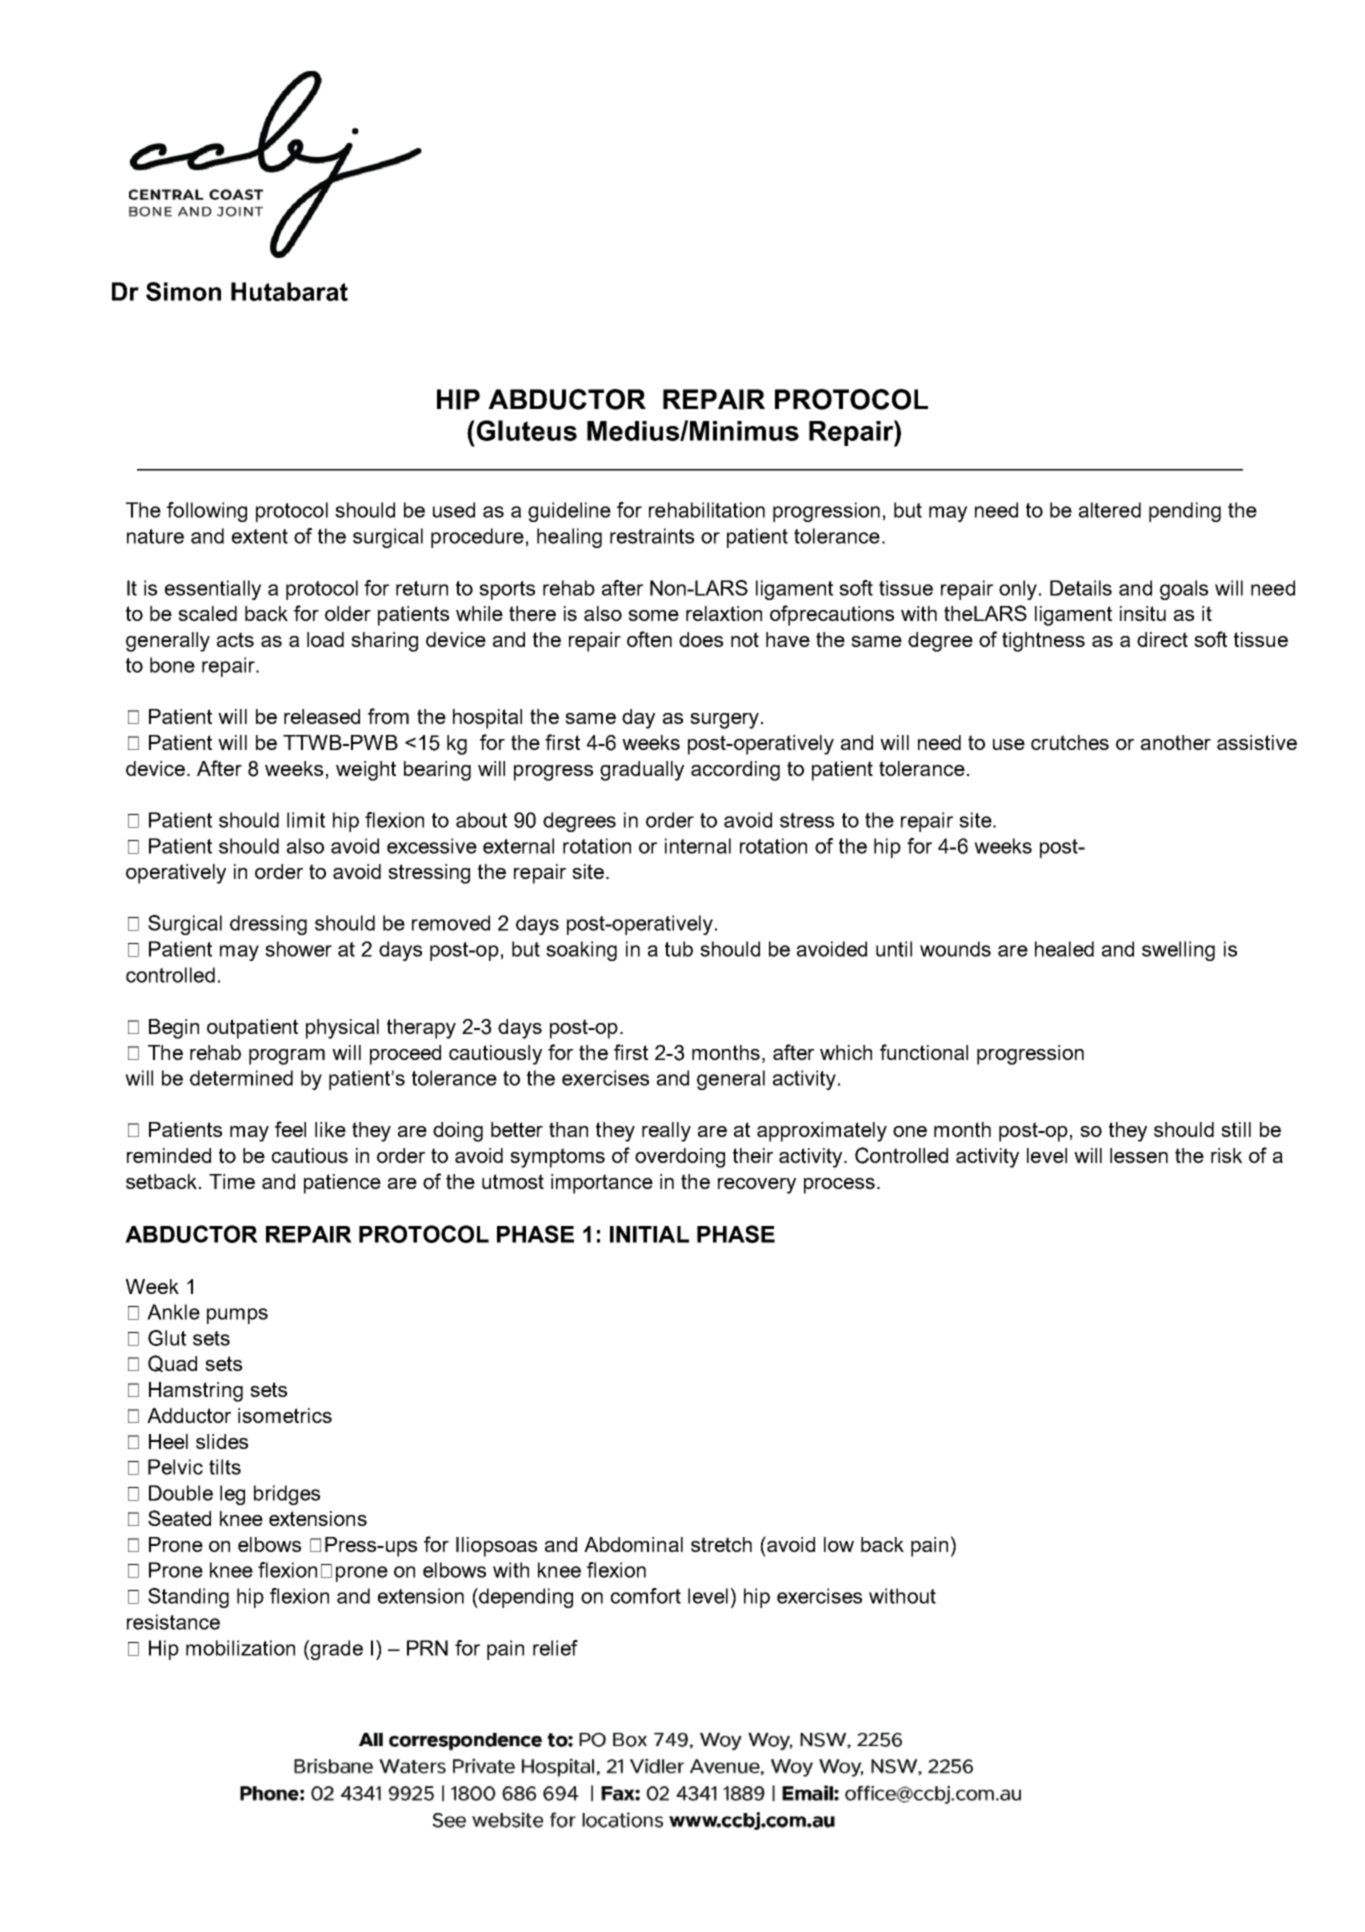  Describe the element at coordinates (646, 1596) in the screenshot. I see `comfort` at that location.
